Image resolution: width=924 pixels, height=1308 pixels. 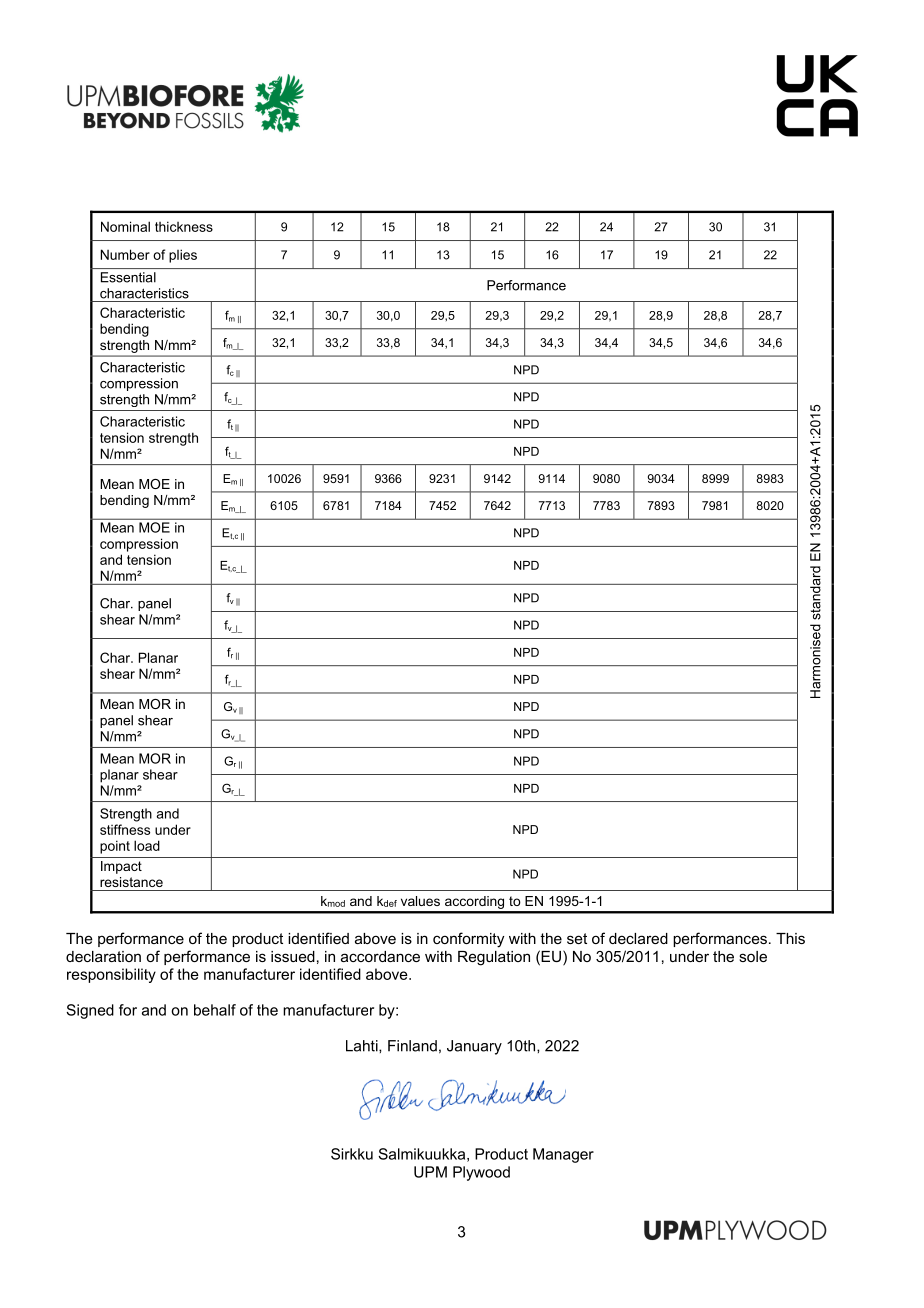 What do you see at coordinates (125, 829) in the screenshot?
I see `stiffness` at bounding box center [125, 829].
